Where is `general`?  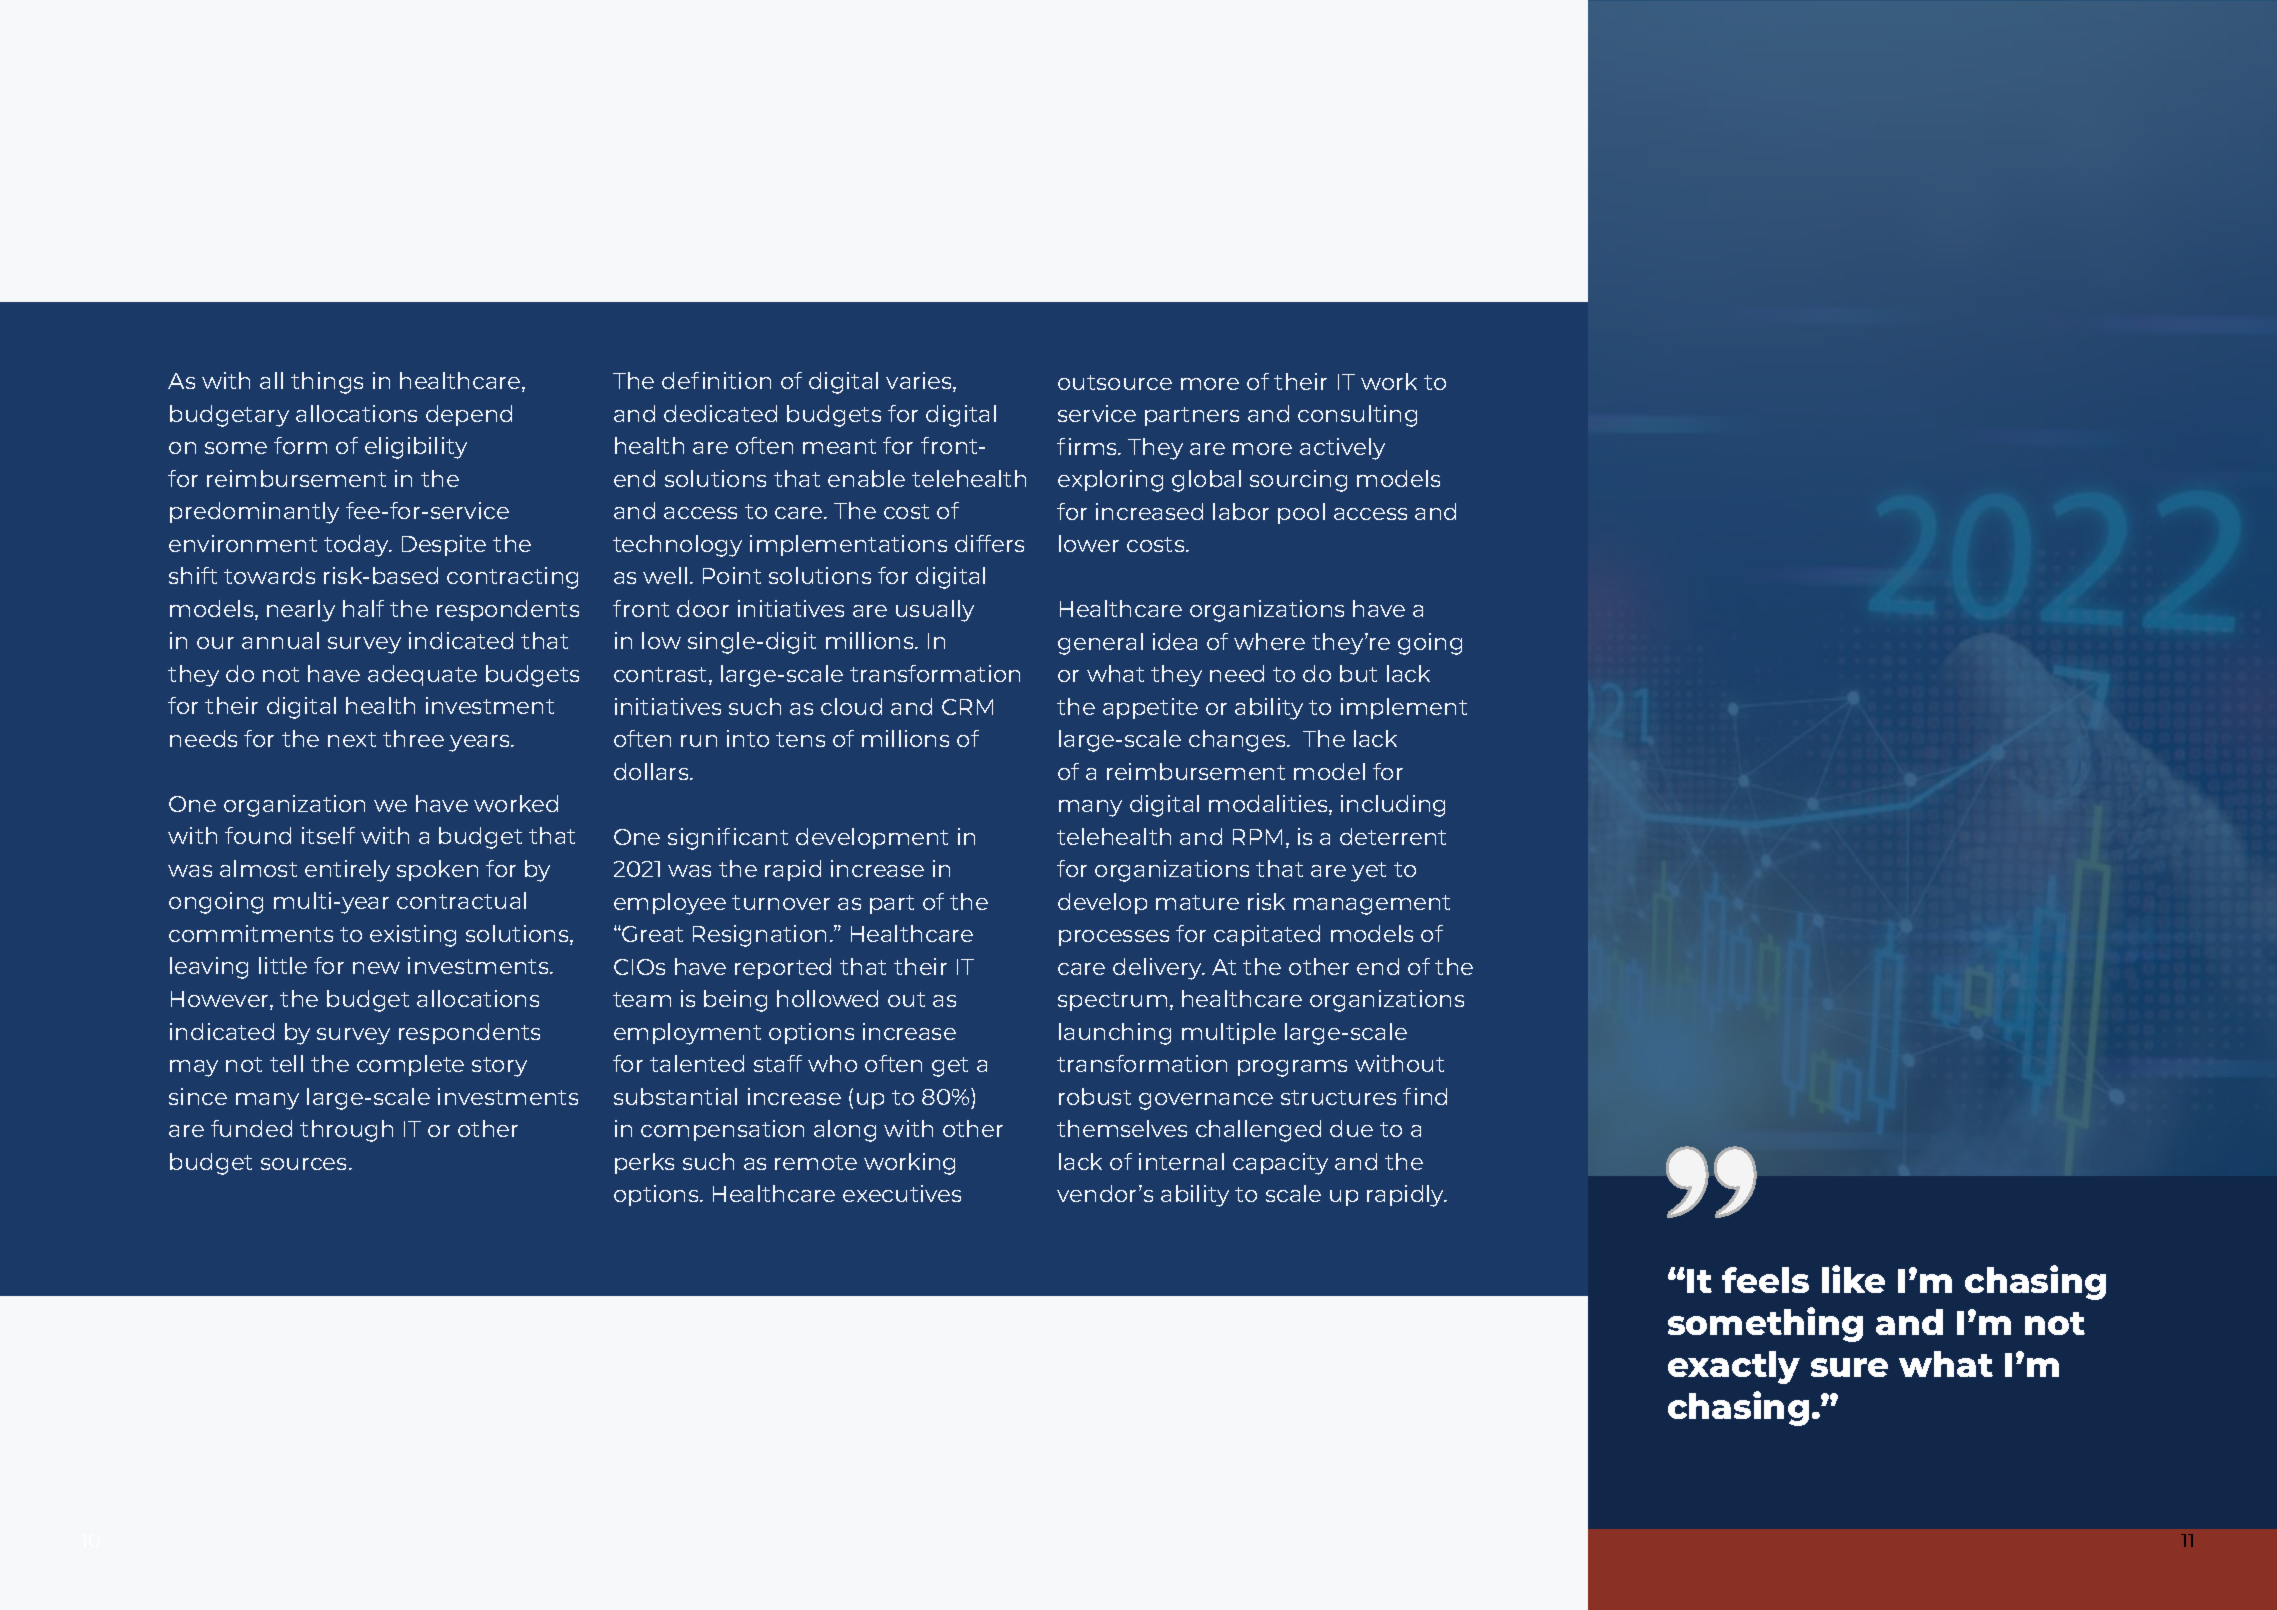
general is located at coordinates (1100, 644).
